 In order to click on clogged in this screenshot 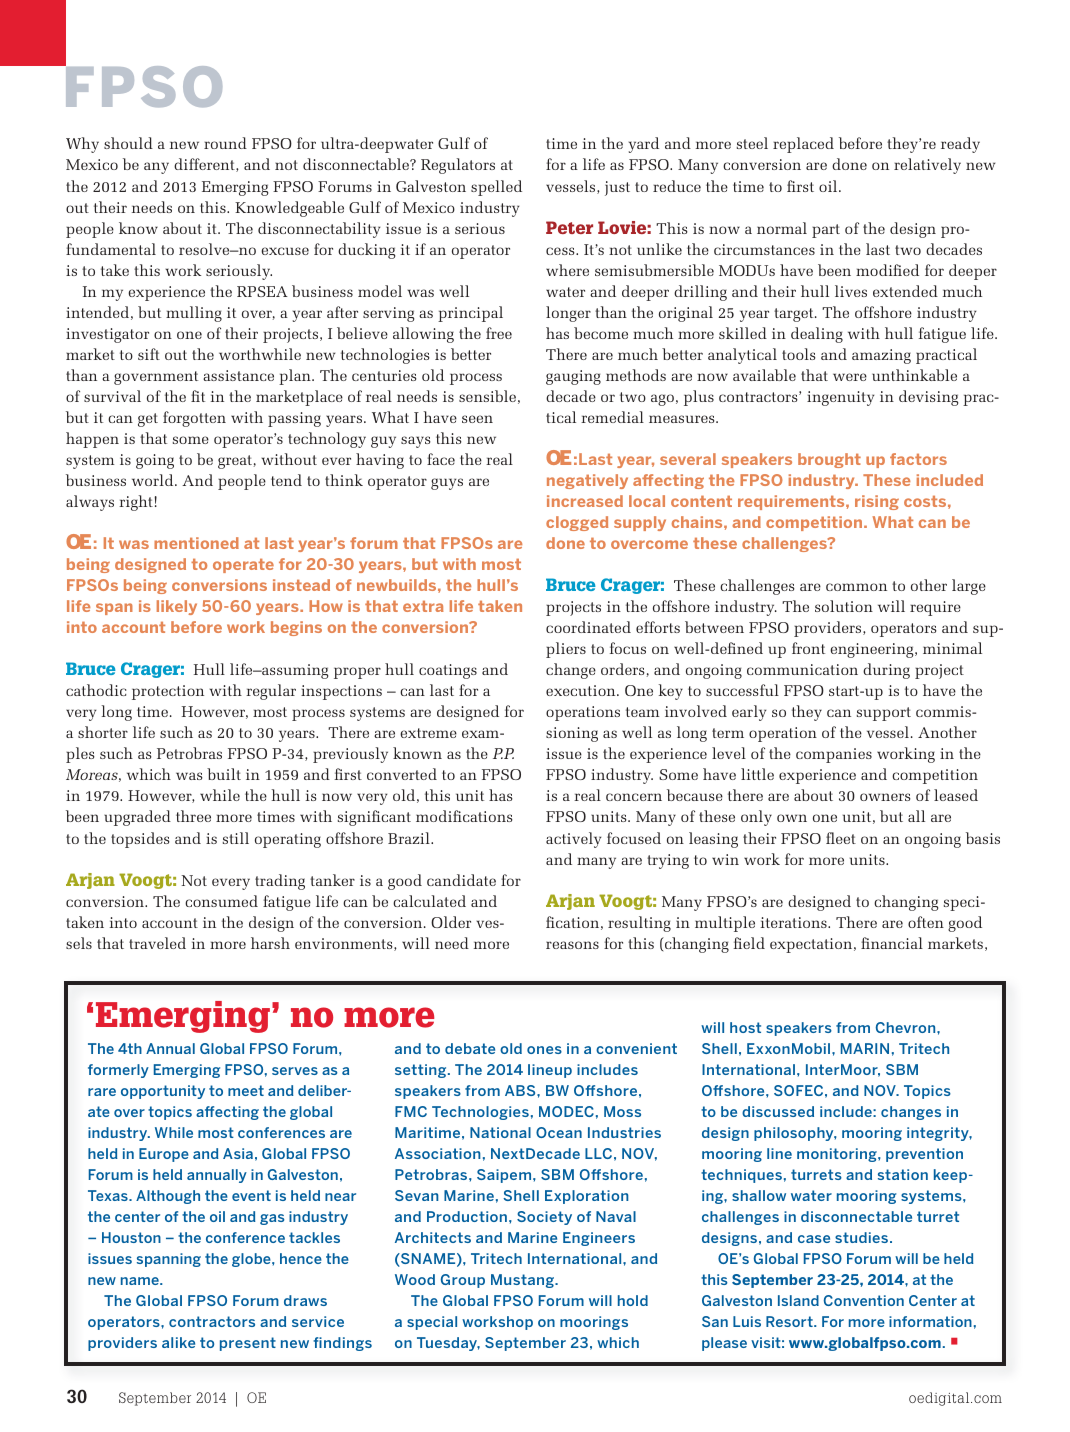, I will do `click(577, 523)`.
